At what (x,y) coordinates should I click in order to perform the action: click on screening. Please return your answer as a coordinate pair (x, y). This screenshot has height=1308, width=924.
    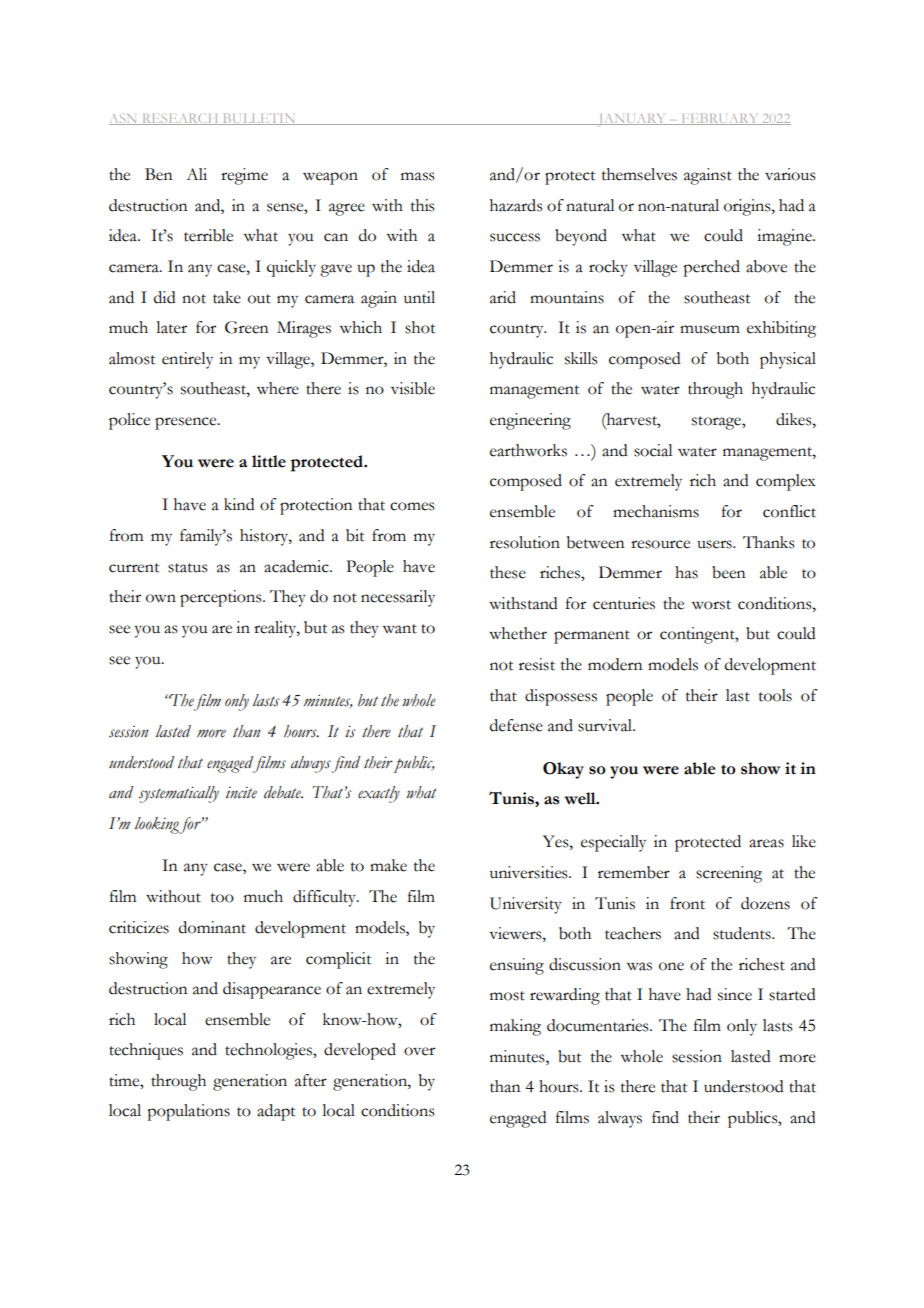
    Looking at the image, I should click on (729, 874).
